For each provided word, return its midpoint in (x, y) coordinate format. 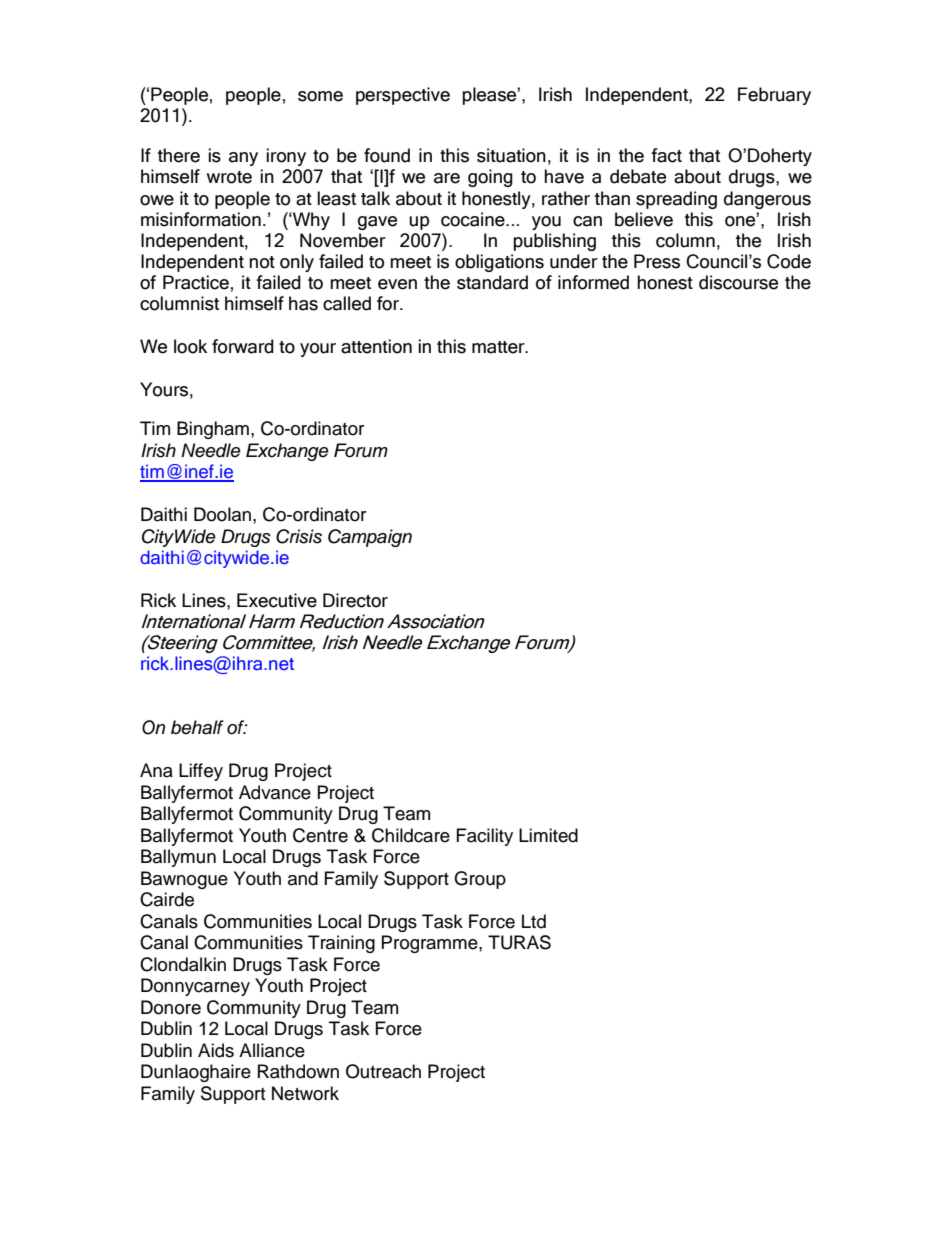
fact (666, 155)
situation (511, 155)
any (243, 159)
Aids (216, 1050)
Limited (548, 835)
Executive (277, 600)
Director (355, 600)
